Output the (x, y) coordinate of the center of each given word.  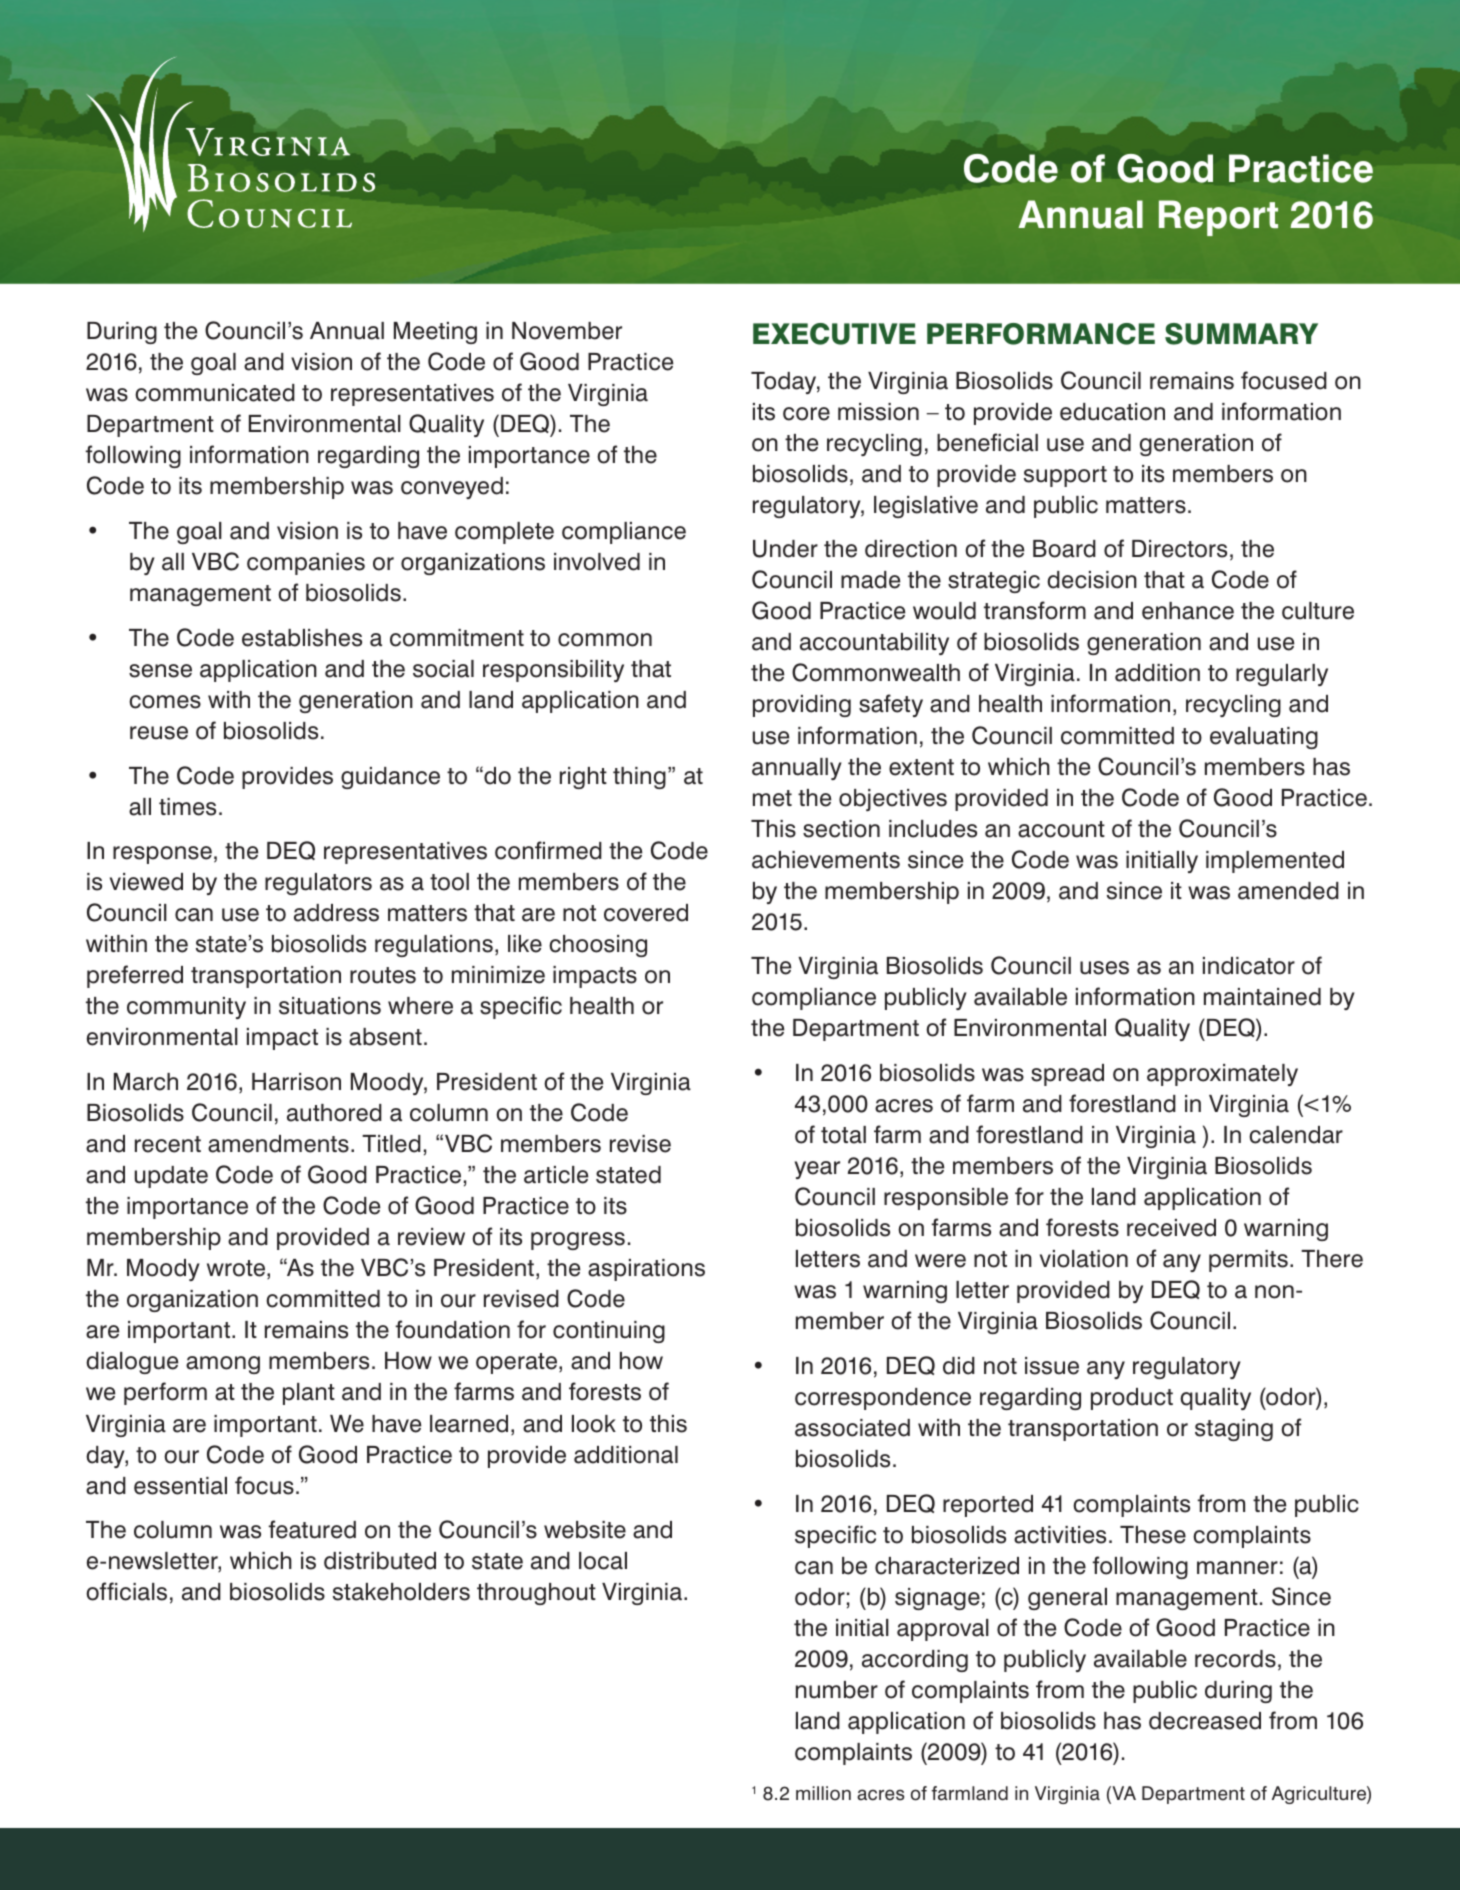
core (806, 414)
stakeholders (401, 1592)
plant (309, 1394)
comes (165, 702)
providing (802, 706)
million (823, 1793)
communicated (215, 393)
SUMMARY (1241, 334)
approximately (1222, 1075)
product (1132, 1399)
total (843, 1135)
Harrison (296, 1082)
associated (852, 1428)
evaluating (1264, 738)
